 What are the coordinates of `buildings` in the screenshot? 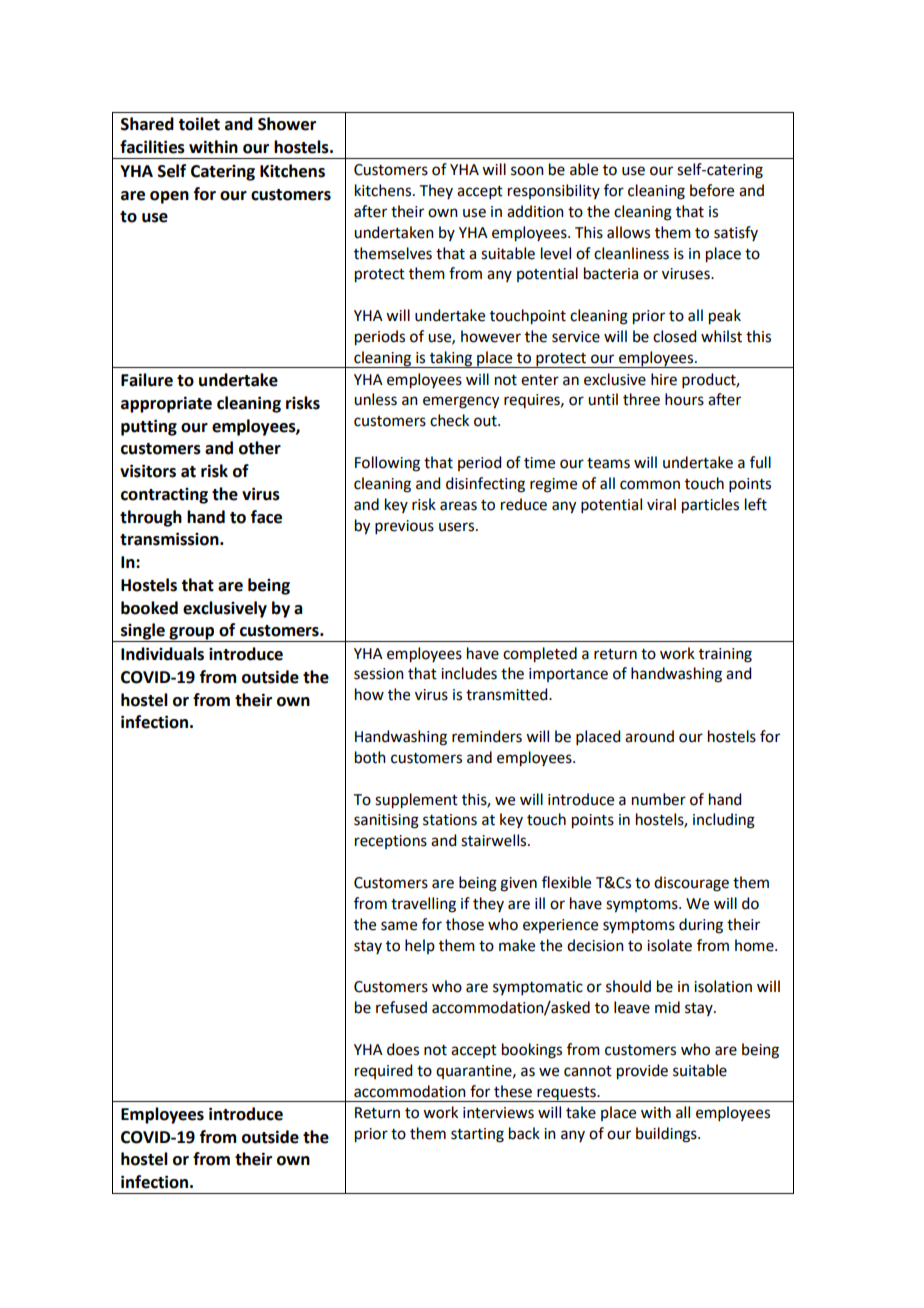 It's located at (667, 1135).
